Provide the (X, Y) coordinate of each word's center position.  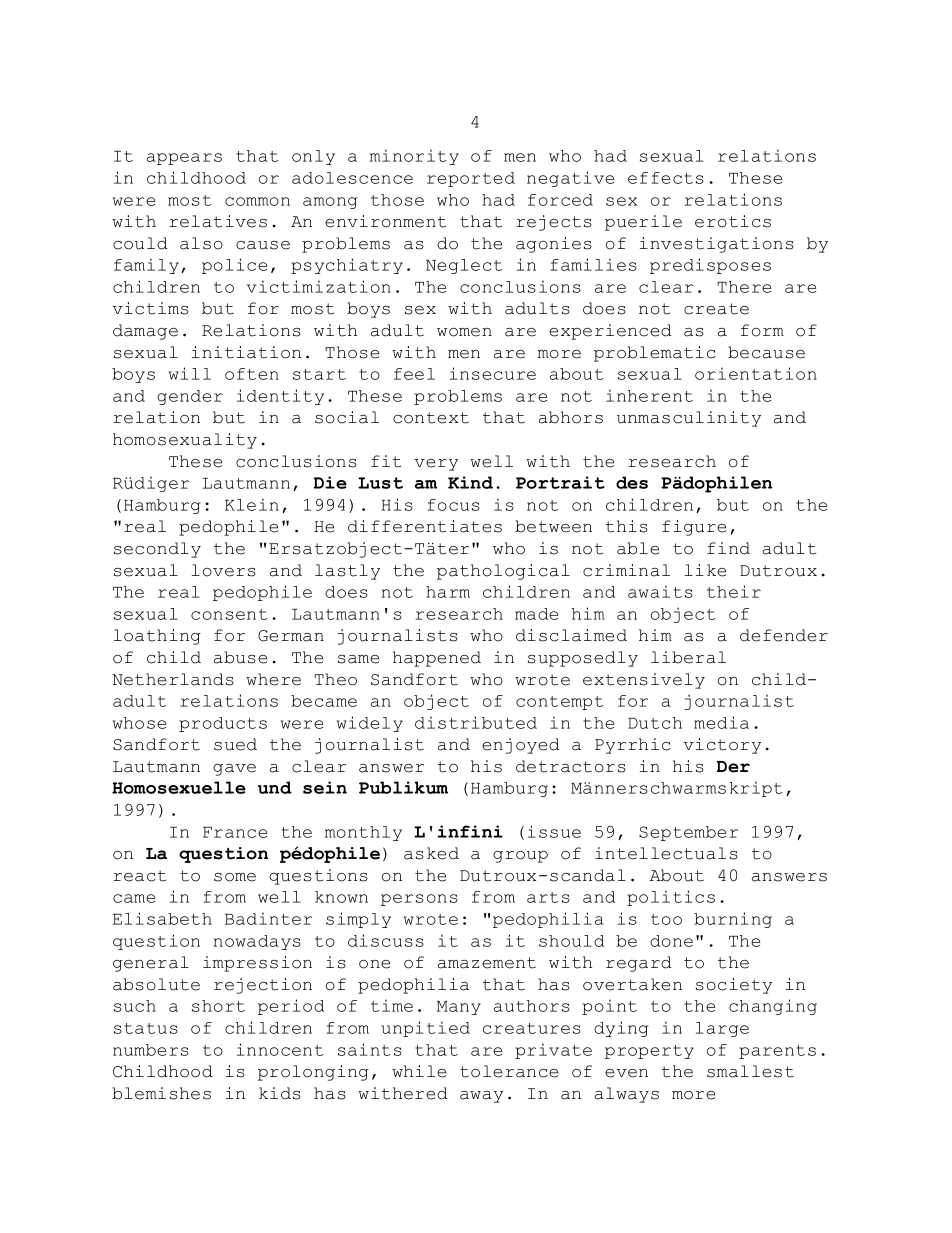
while (419, 1071)
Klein (252, 504)
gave (234, 770)
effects (666, 178)
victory (722, 746)
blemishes (161, 1093)
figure (694, 528)
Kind (470, 482)
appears (184, 159)
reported (471, 179)
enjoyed (521, 746)
